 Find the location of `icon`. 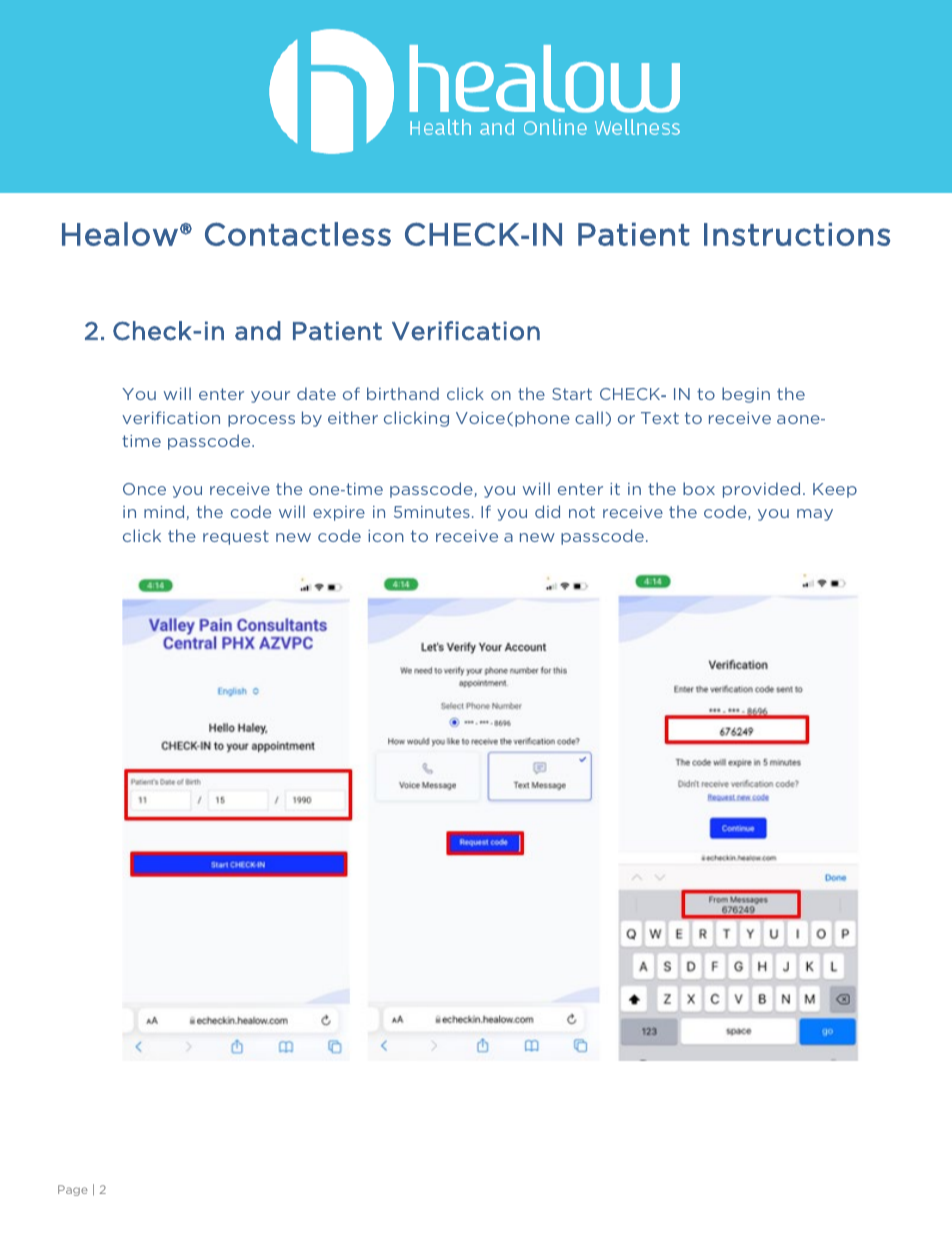

icon is located at coordinates (386, 536).
